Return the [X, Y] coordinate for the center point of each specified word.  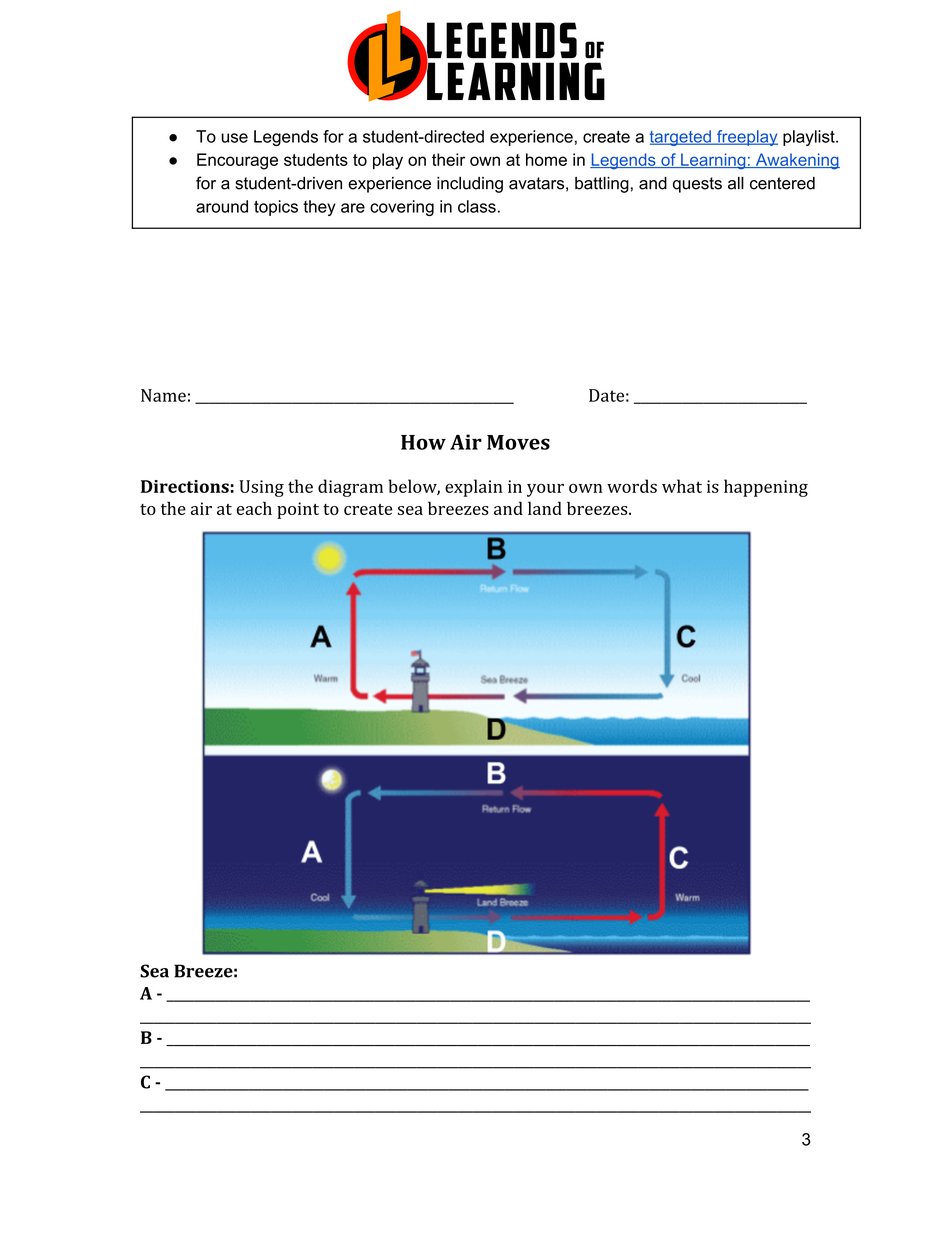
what [682, 486]
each [254, 508]
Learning [713, 161]
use [234, 138]
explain [473, 488]
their [448, 159]
